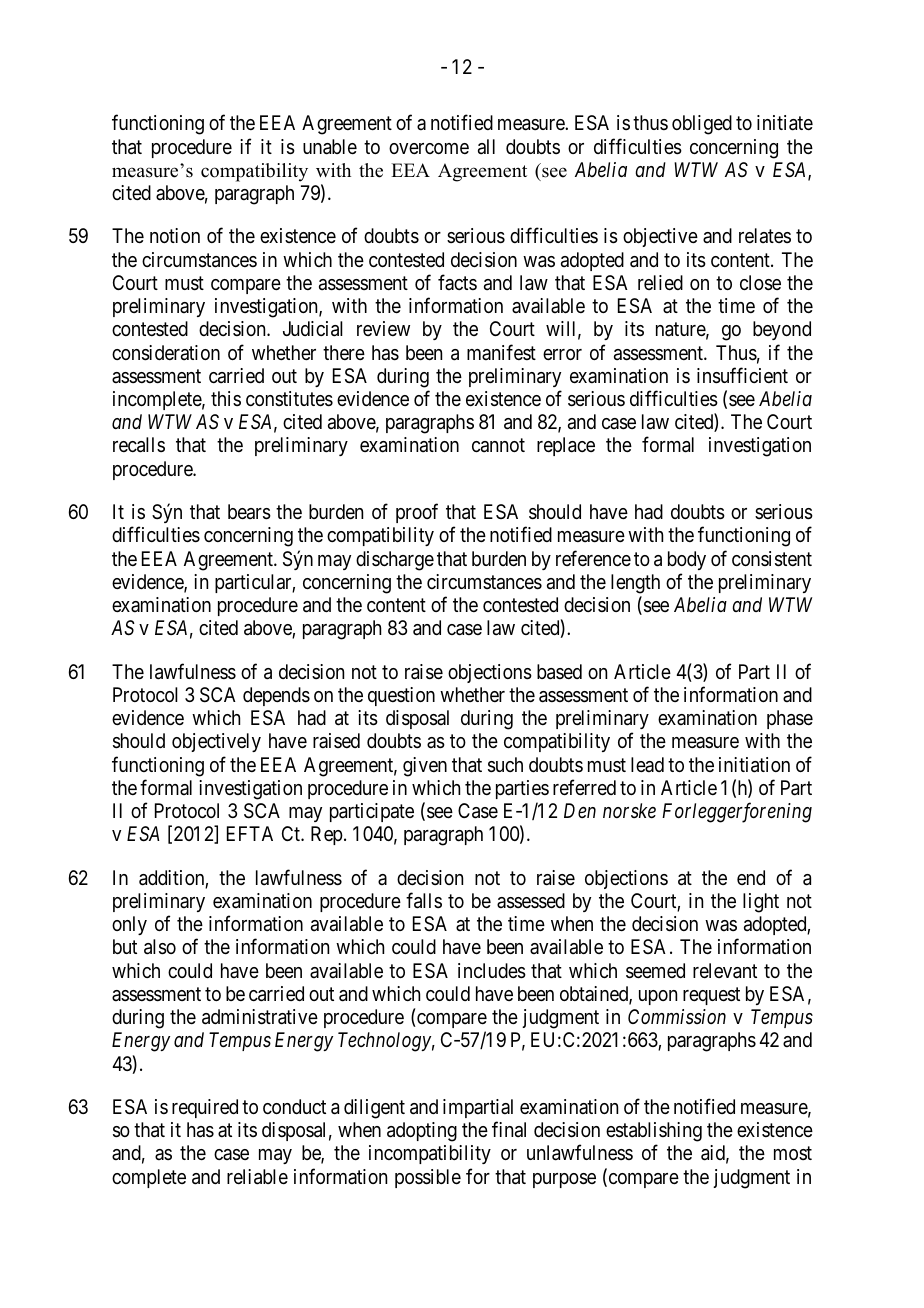 The image size is (924, 1308). I want to click on overcome, so click(429, 148).
